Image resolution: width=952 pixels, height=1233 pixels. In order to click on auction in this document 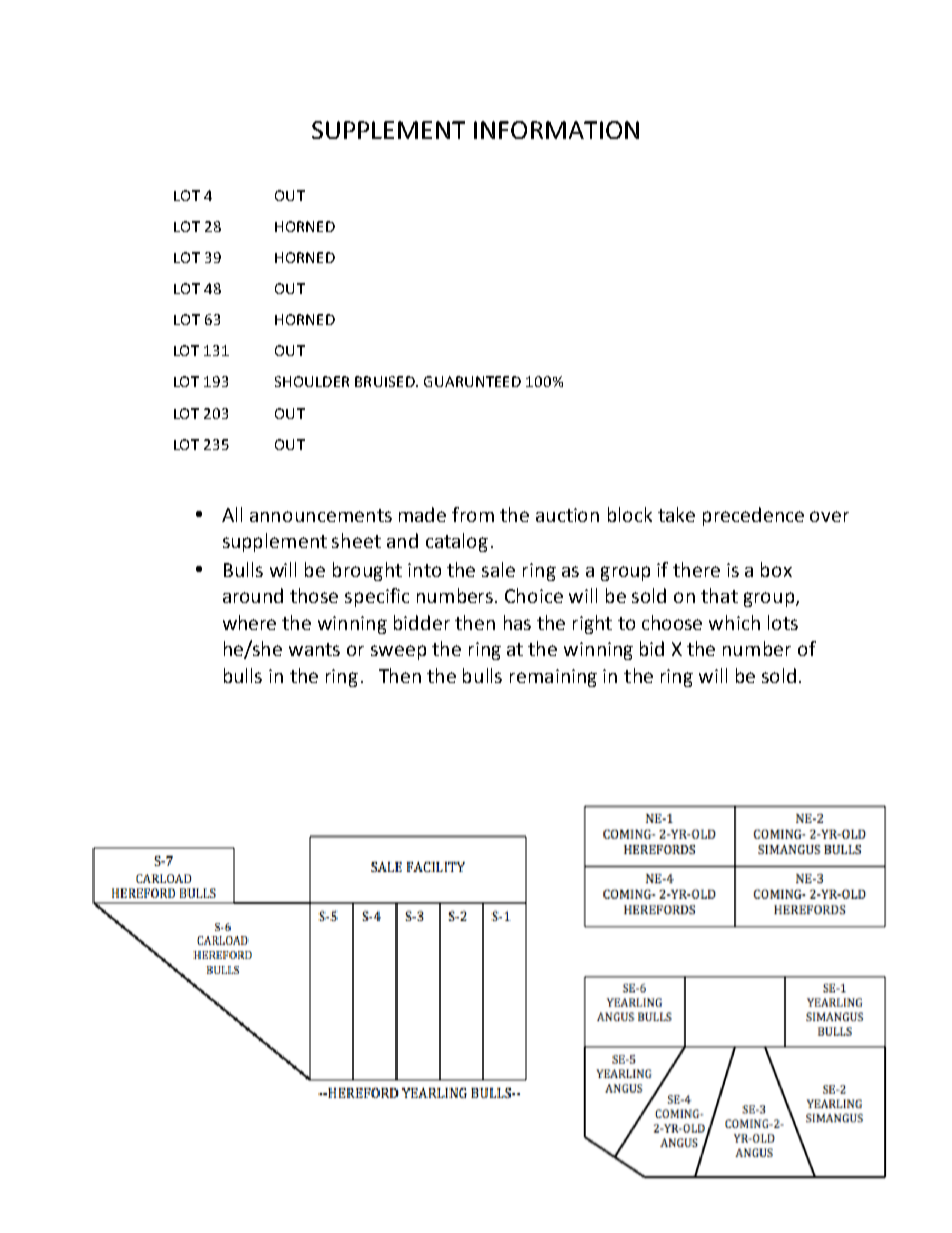, I will do `click(567, 515)`.
